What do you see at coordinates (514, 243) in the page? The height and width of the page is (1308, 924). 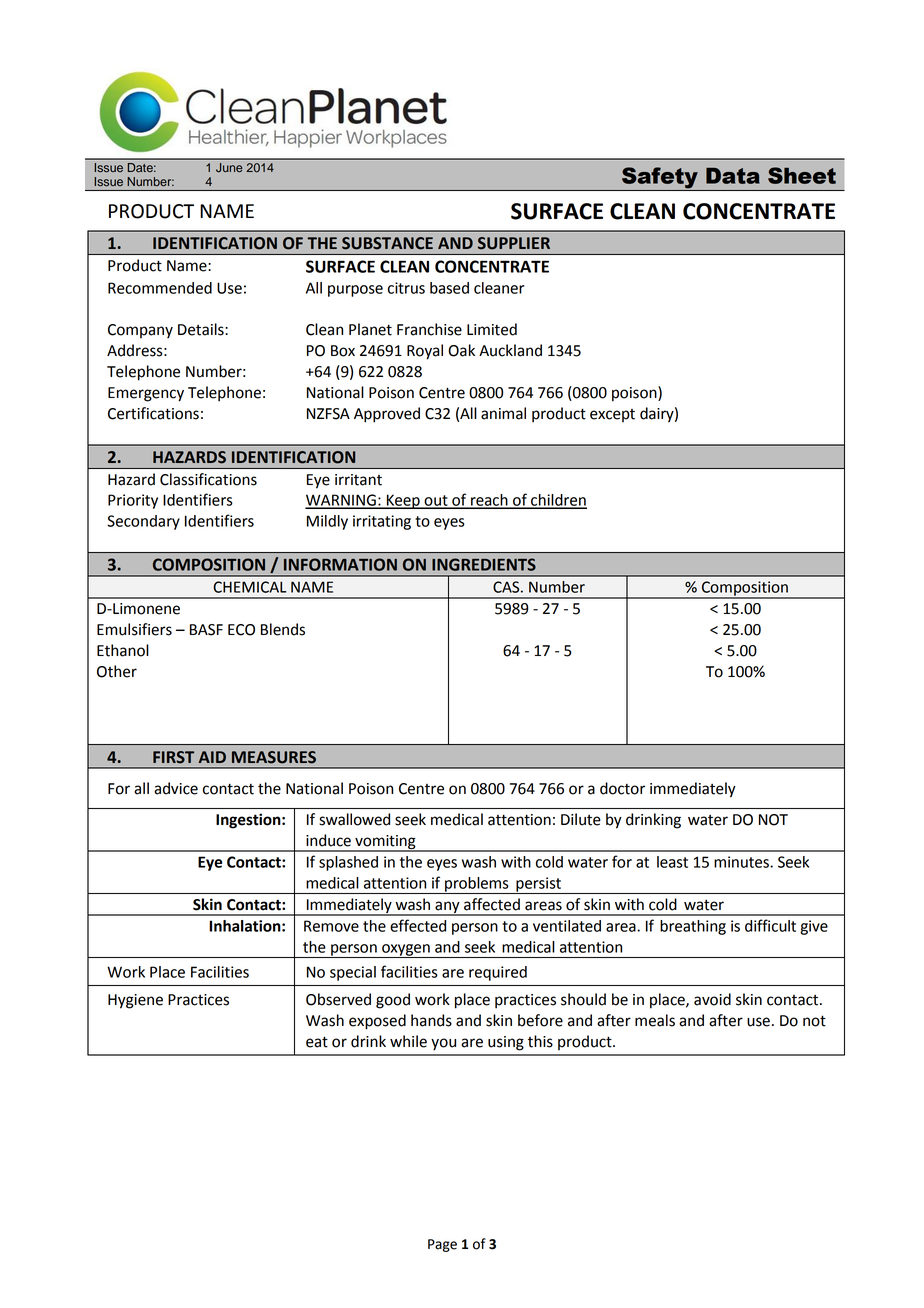 I see `SUPPLIER` at bounding box center [514, 243].
